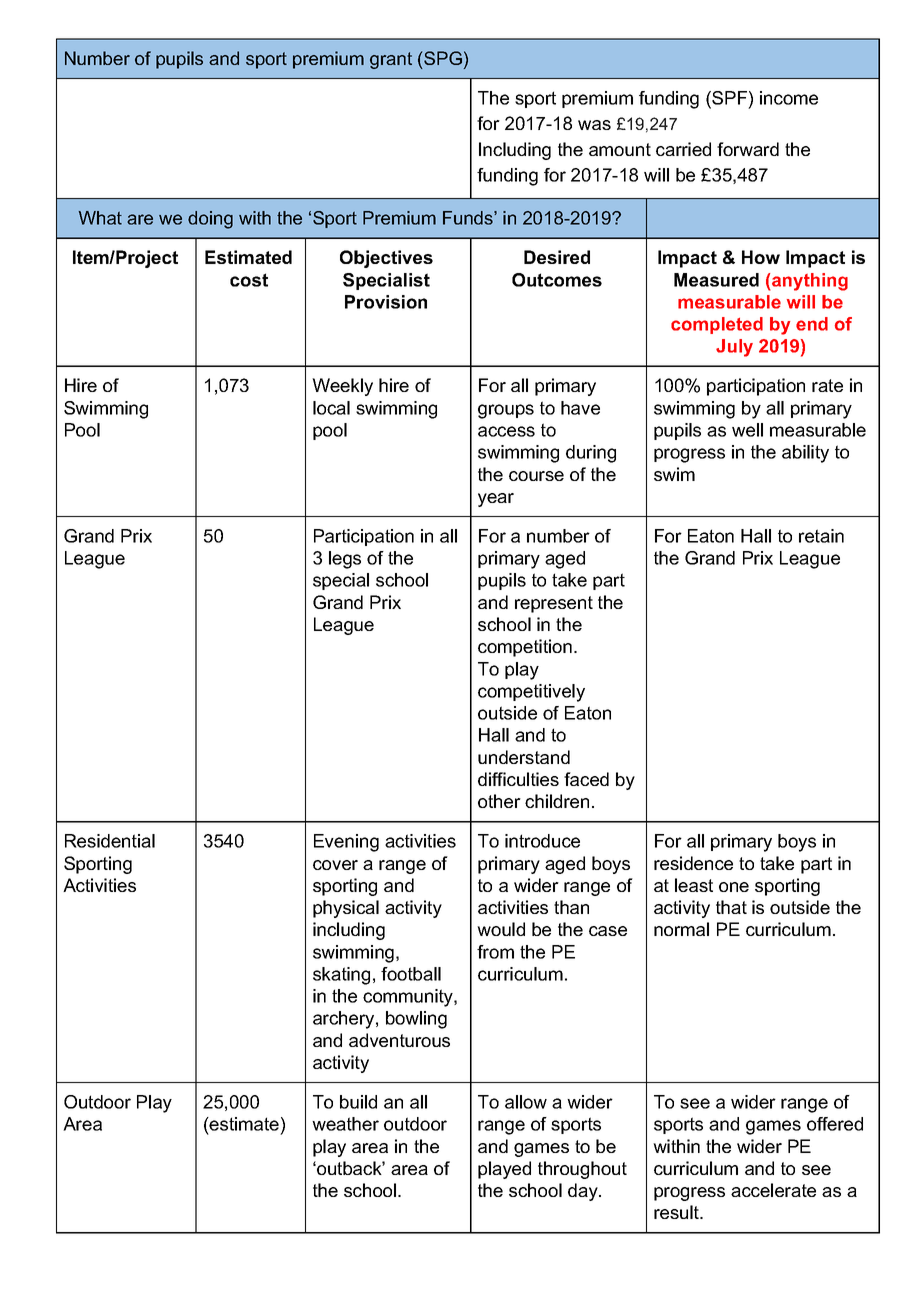 This screenshot has height=1308, width=924. Describe the element at coordinates (728, 98) in the screenshot. I see `SPF` at that location.
